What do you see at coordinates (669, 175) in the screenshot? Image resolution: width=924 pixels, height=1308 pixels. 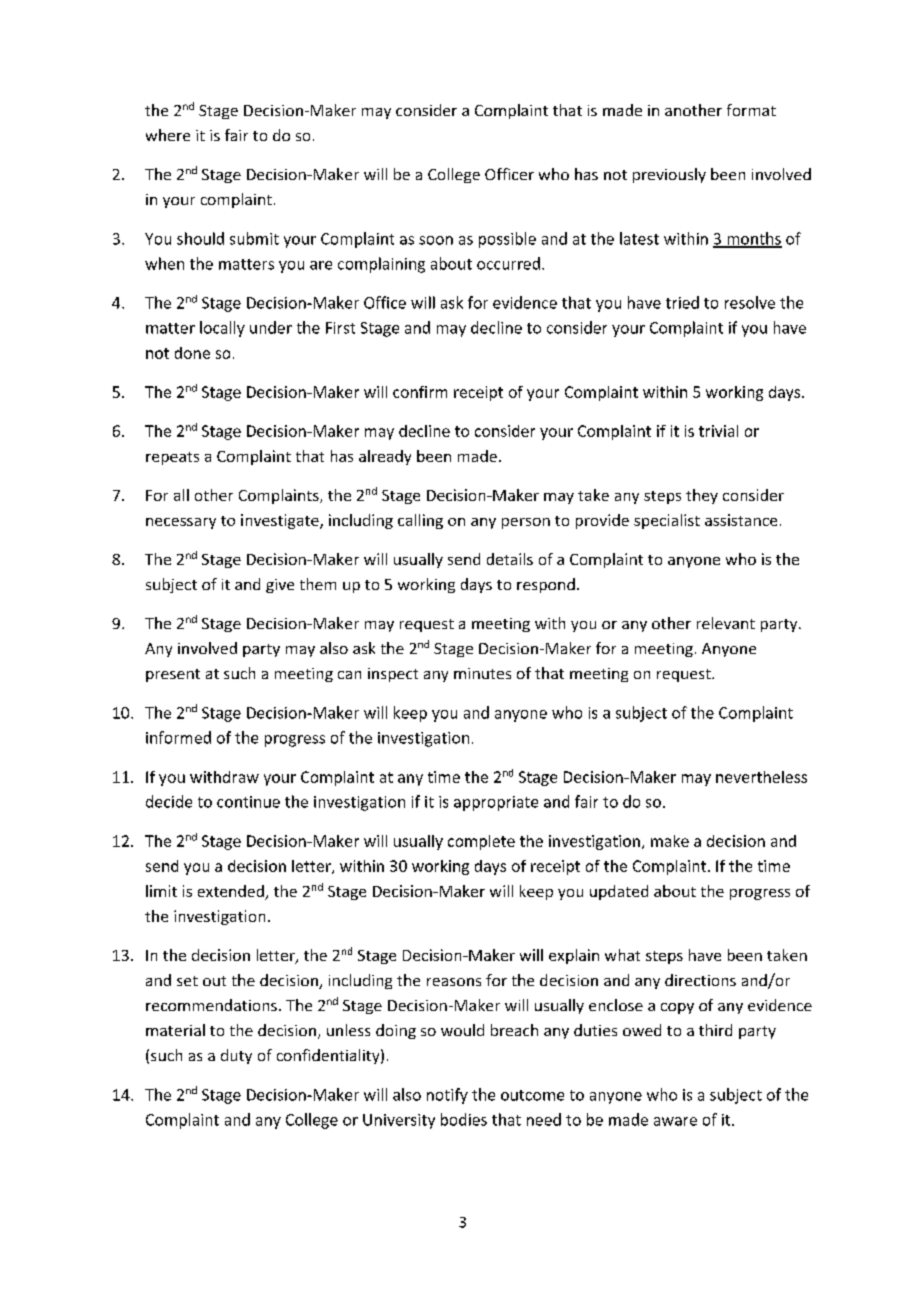 I see `previously` at bounding box center [669, 175].
